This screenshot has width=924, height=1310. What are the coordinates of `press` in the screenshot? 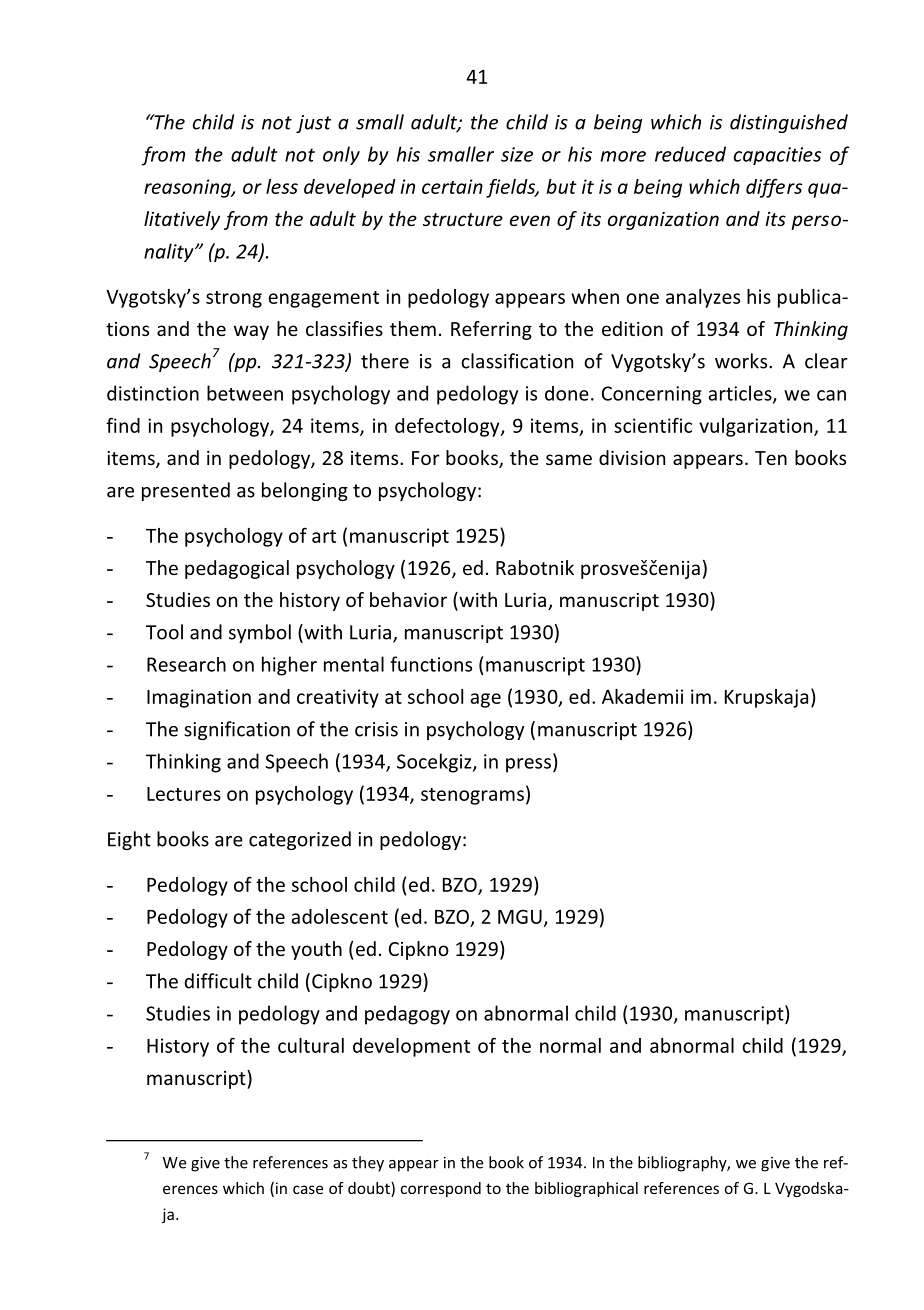 It's located at (528, 765).
